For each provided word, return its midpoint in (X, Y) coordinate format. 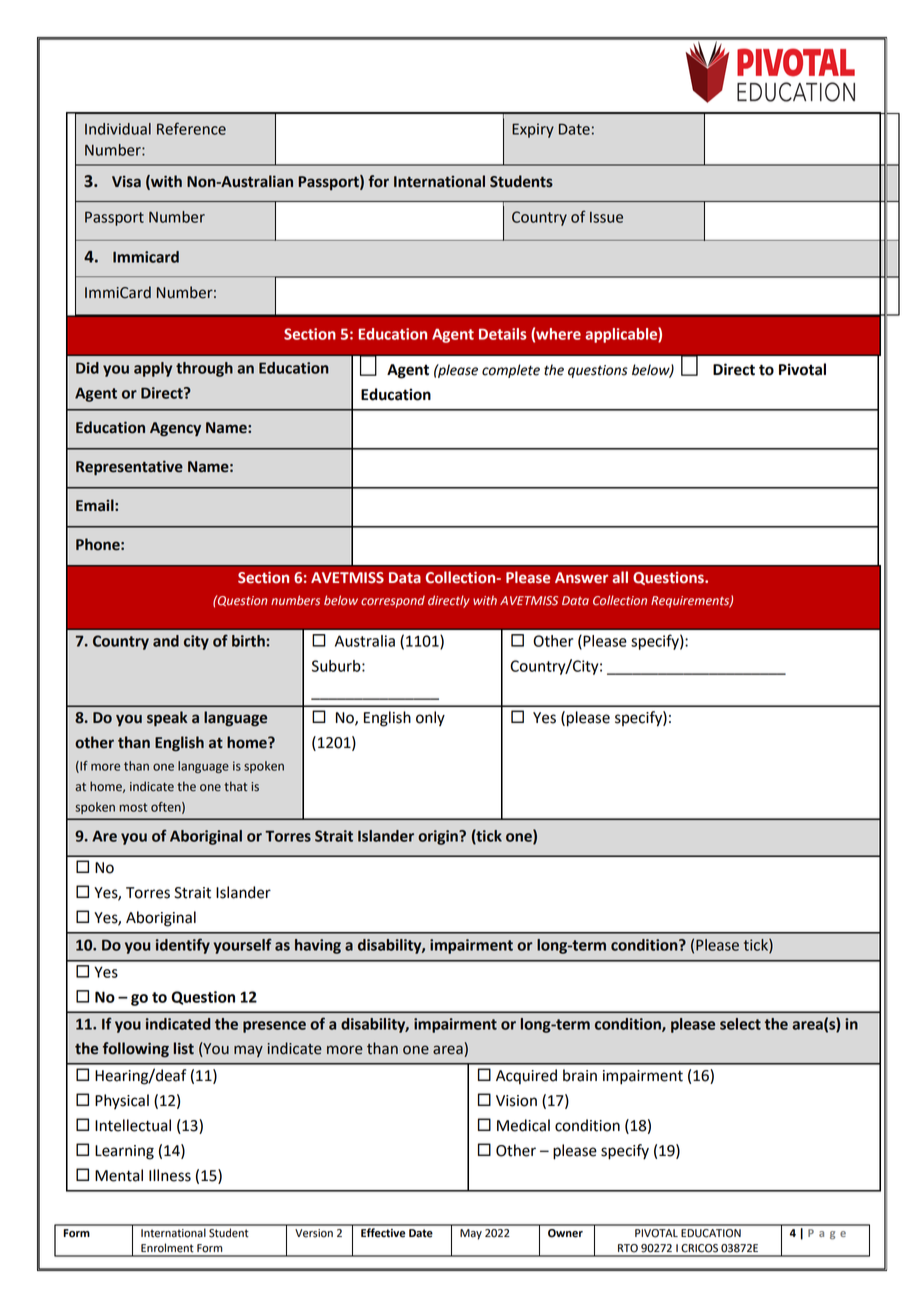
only (430, 719)
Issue (606, 217)
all (620, 577)
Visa (126, 181)
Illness (170, 1175)
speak (167, 719)
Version (314, 1233)
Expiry (533, 130)
